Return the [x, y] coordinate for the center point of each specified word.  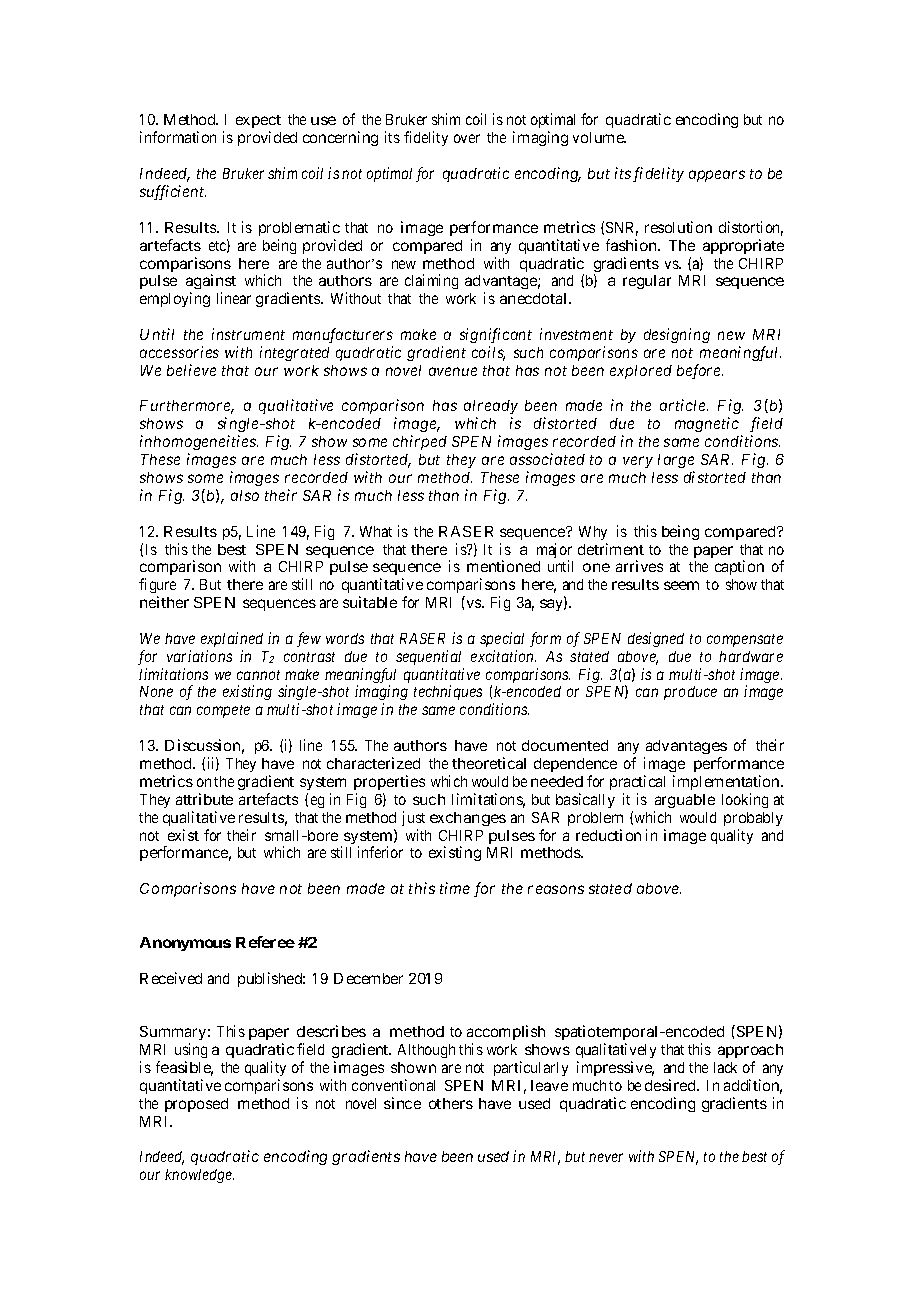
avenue [453, 371]
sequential [428, 657]
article [684, 405]
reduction [608, 835]
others [451, 1103]
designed [656, 639]
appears [717, 176]
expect [258, 123]
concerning [340, 138]
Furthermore [187, 407]
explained [232, 639]
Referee [265, 942]
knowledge [199, 1176]
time [455, 888]
